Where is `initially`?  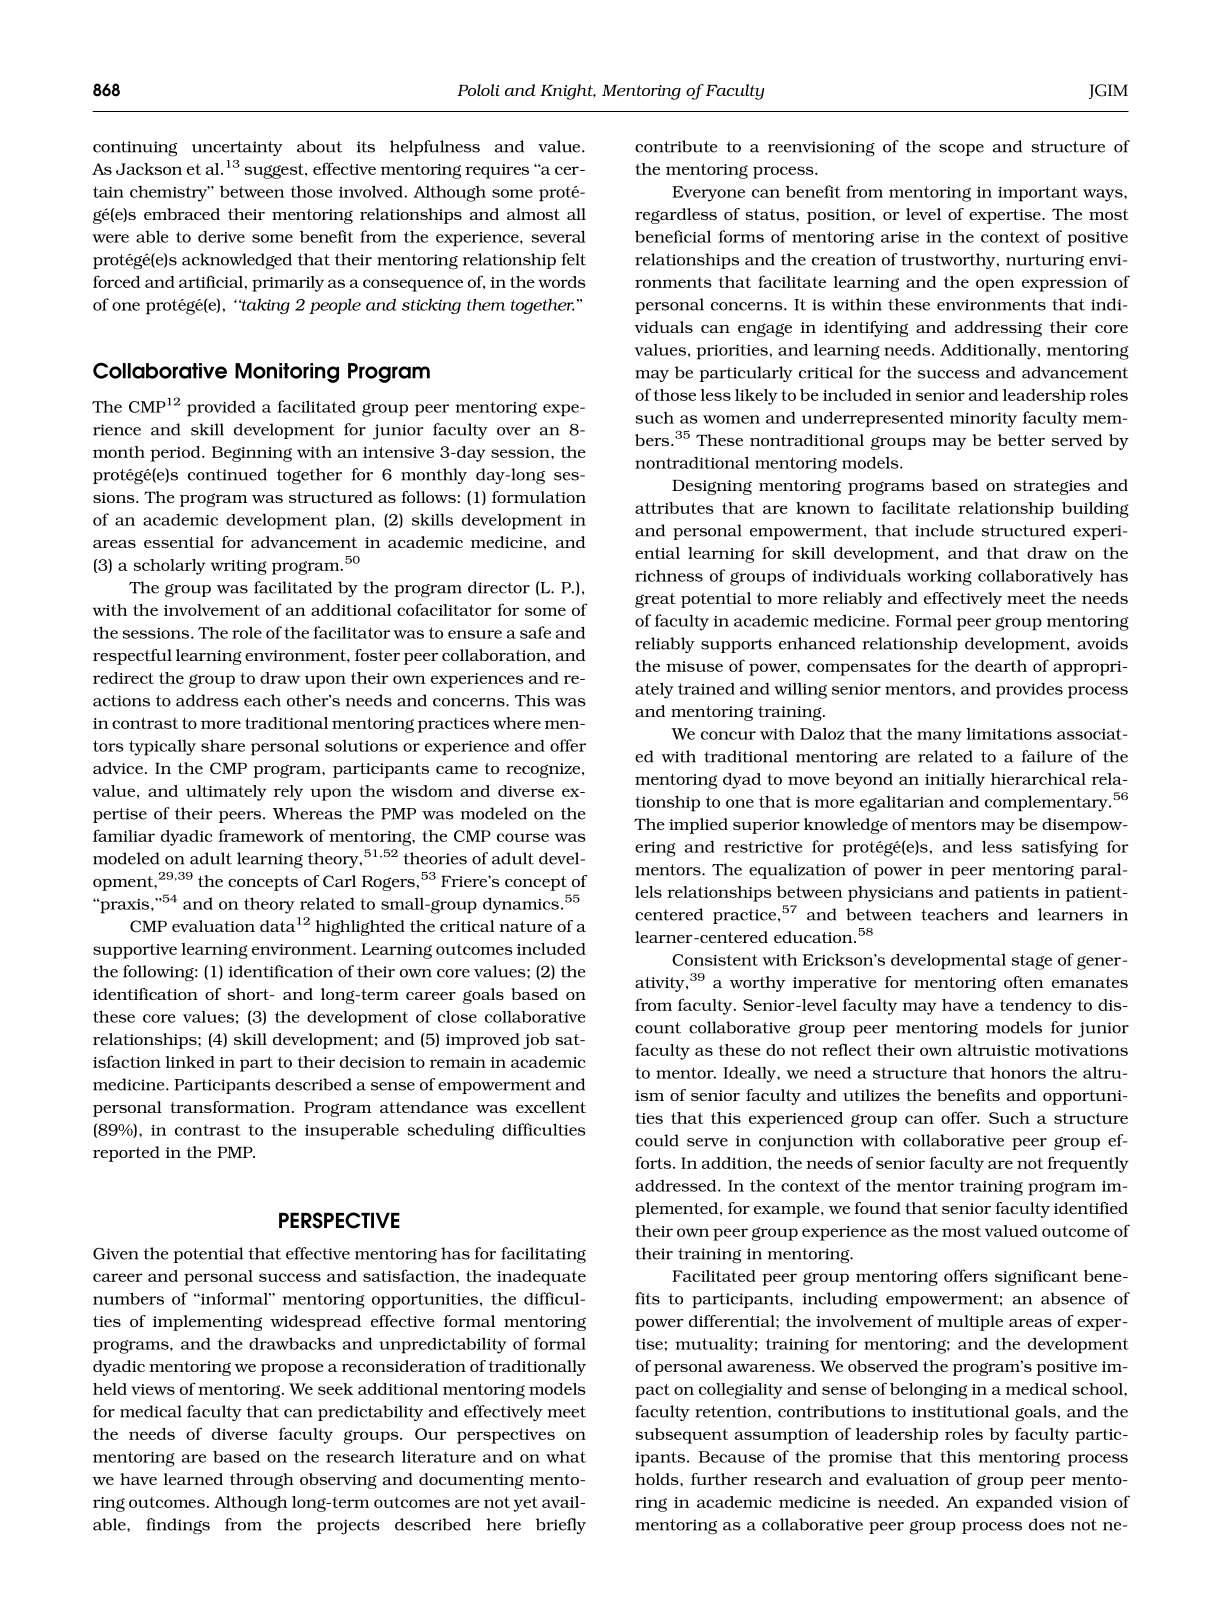
initially is located at coordinates (955, 781).
